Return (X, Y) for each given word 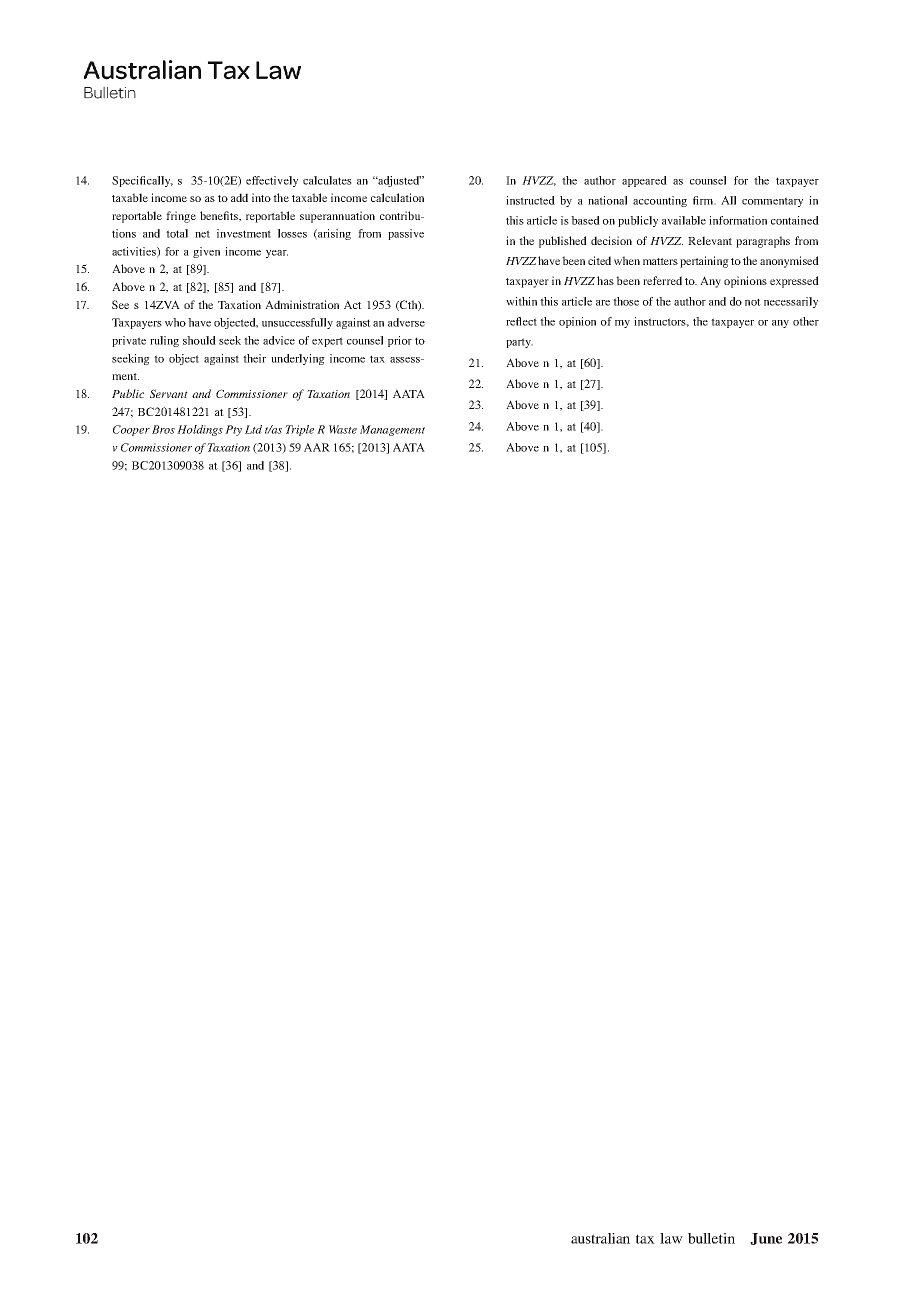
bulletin (711, 1238)
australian (600, 1238)
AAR (317, 447)
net (202, 234)
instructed (530, 200)
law (671, 1238)
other (806, 321)
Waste (343, 429)
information (738, 220)
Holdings (200, 430)
